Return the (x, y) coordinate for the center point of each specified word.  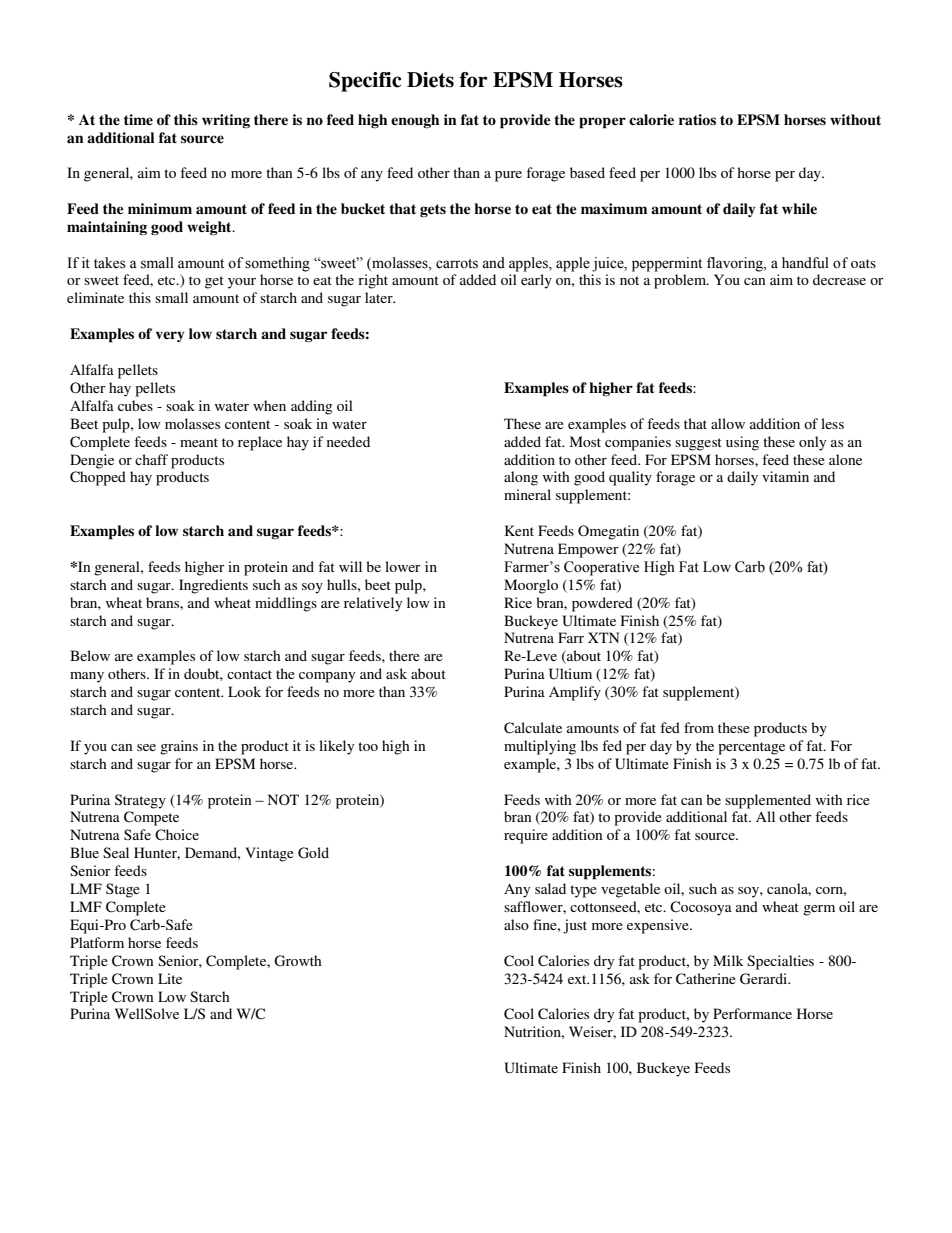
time (138, 119)
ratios (697, 120)
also (516, 924)
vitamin (785, 476)
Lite (170, 978)
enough (415, 121)
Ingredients (213, 586)
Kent (519, 530)
